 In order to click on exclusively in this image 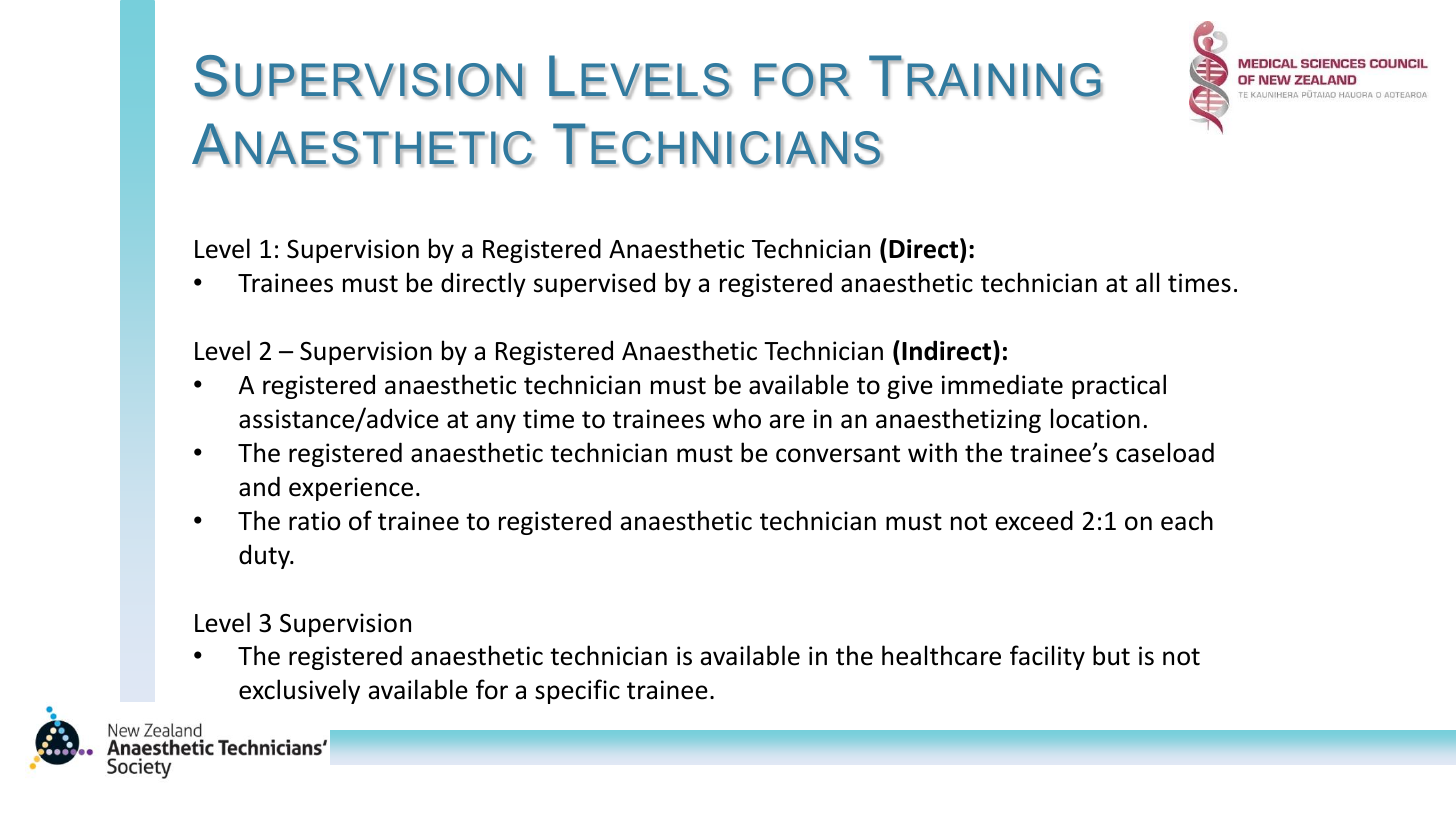, I will do `click(299, 691)`.
